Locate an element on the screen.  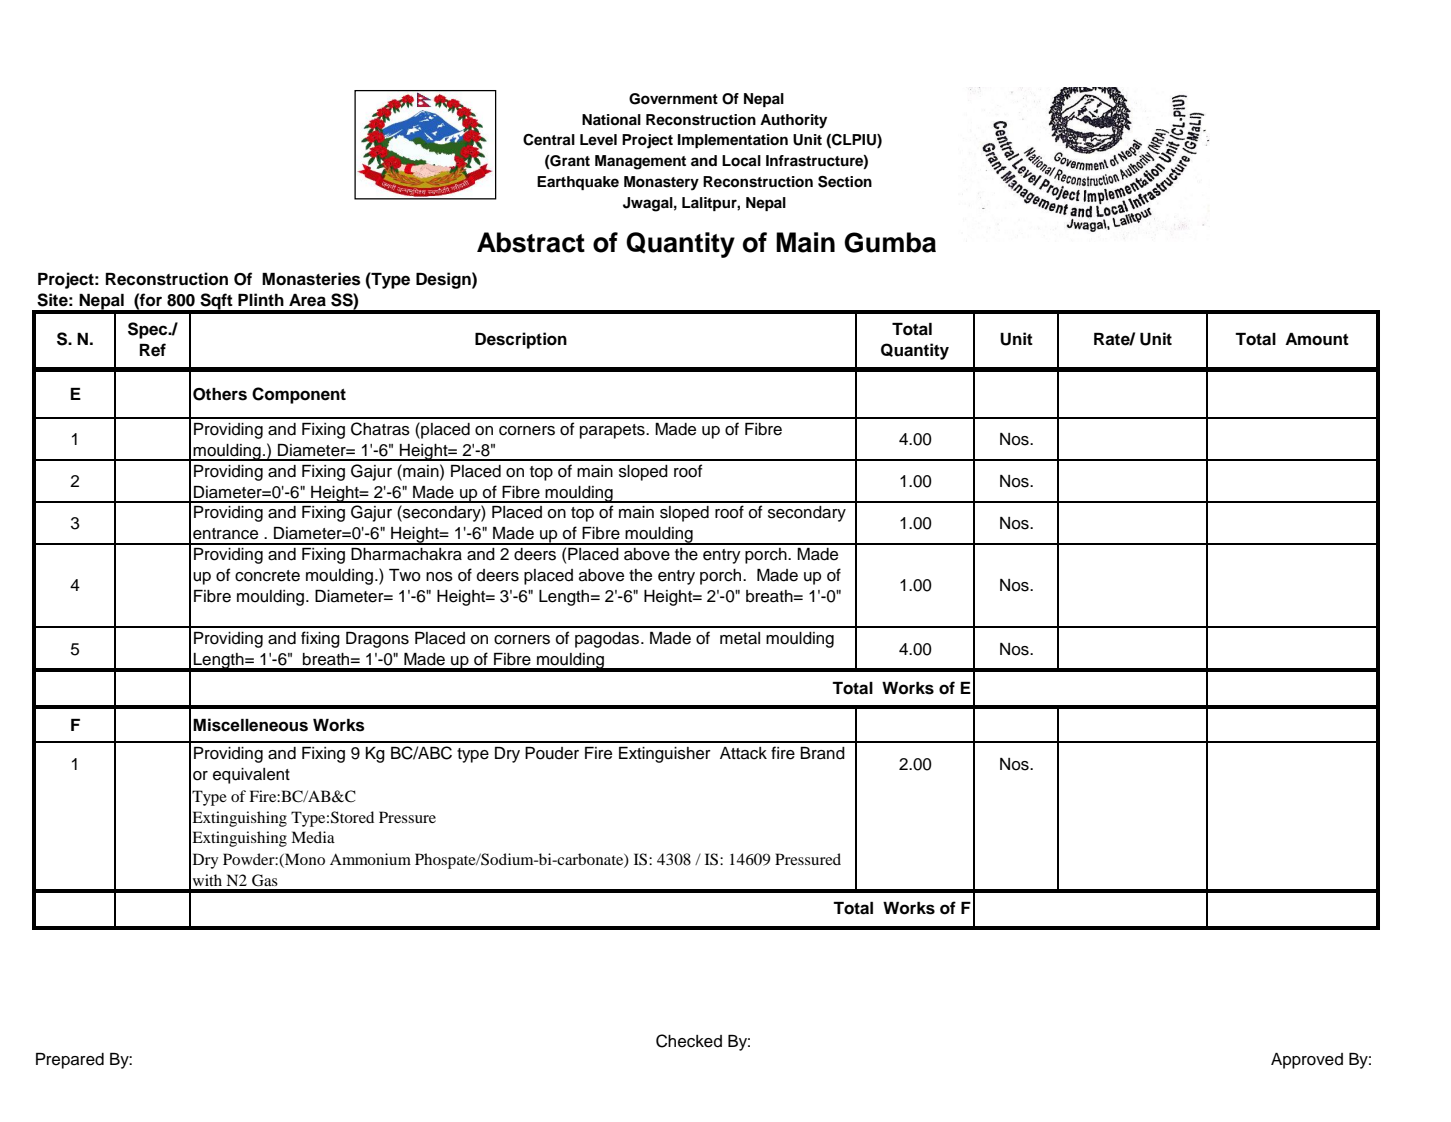
concrete is located at coordinates (267, 576).
